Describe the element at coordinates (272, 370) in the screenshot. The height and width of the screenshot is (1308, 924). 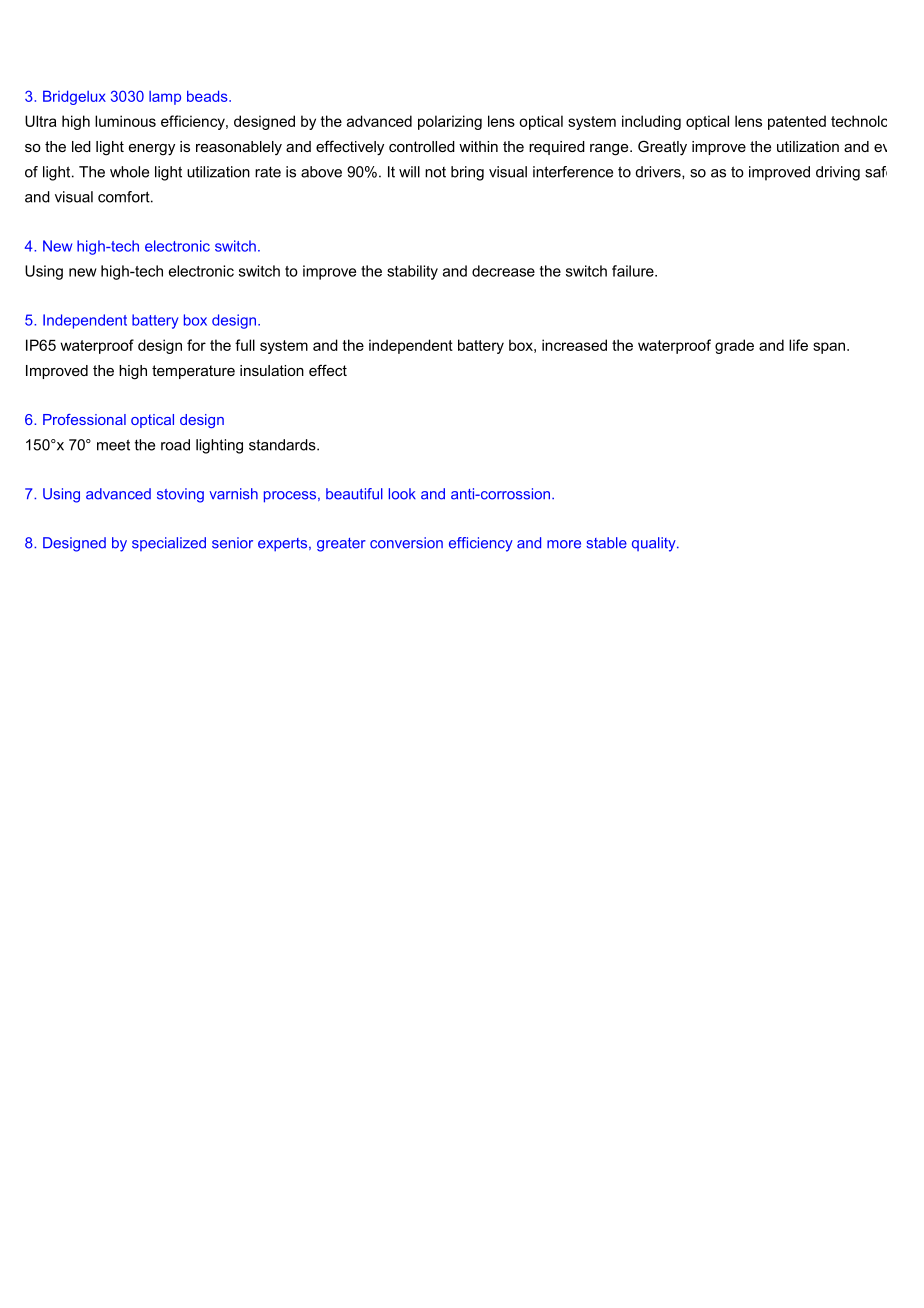
I see `insulation` at that location.
